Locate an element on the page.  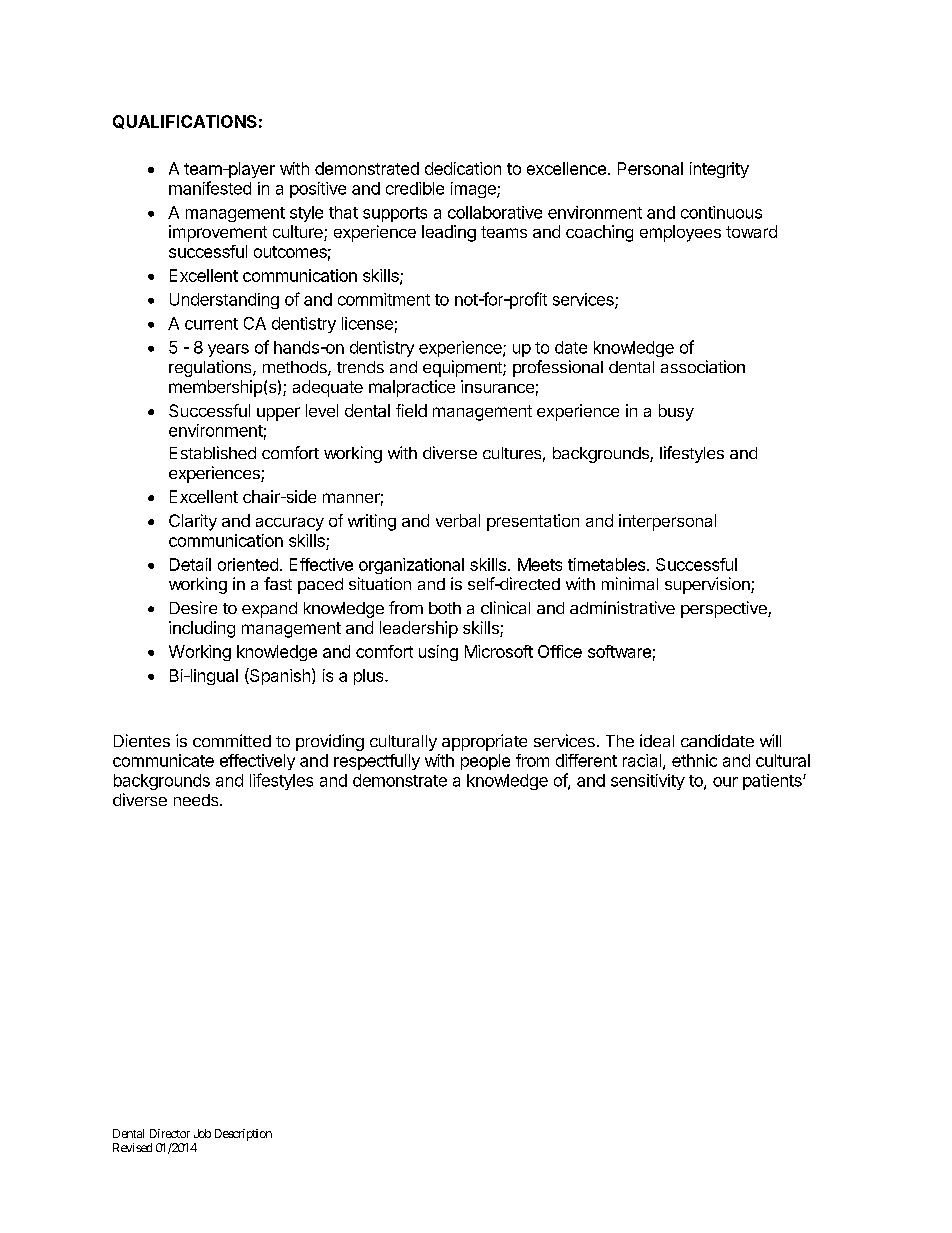
Description is located at coordinates (243, 1135).
